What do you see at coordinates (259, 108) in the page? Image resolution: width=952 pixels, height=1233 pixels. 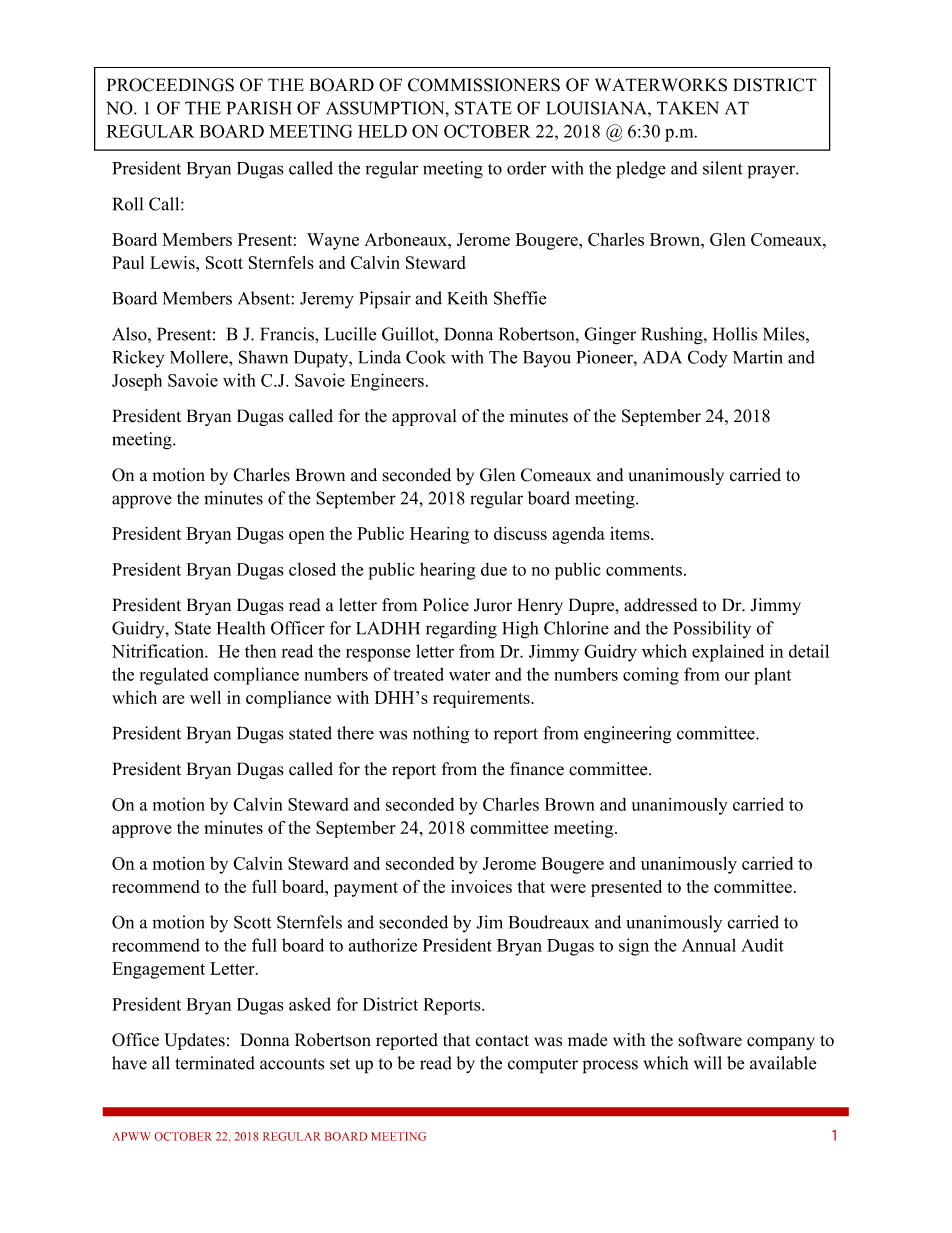 I see `PARISH` at bounding box center [259, 108].
